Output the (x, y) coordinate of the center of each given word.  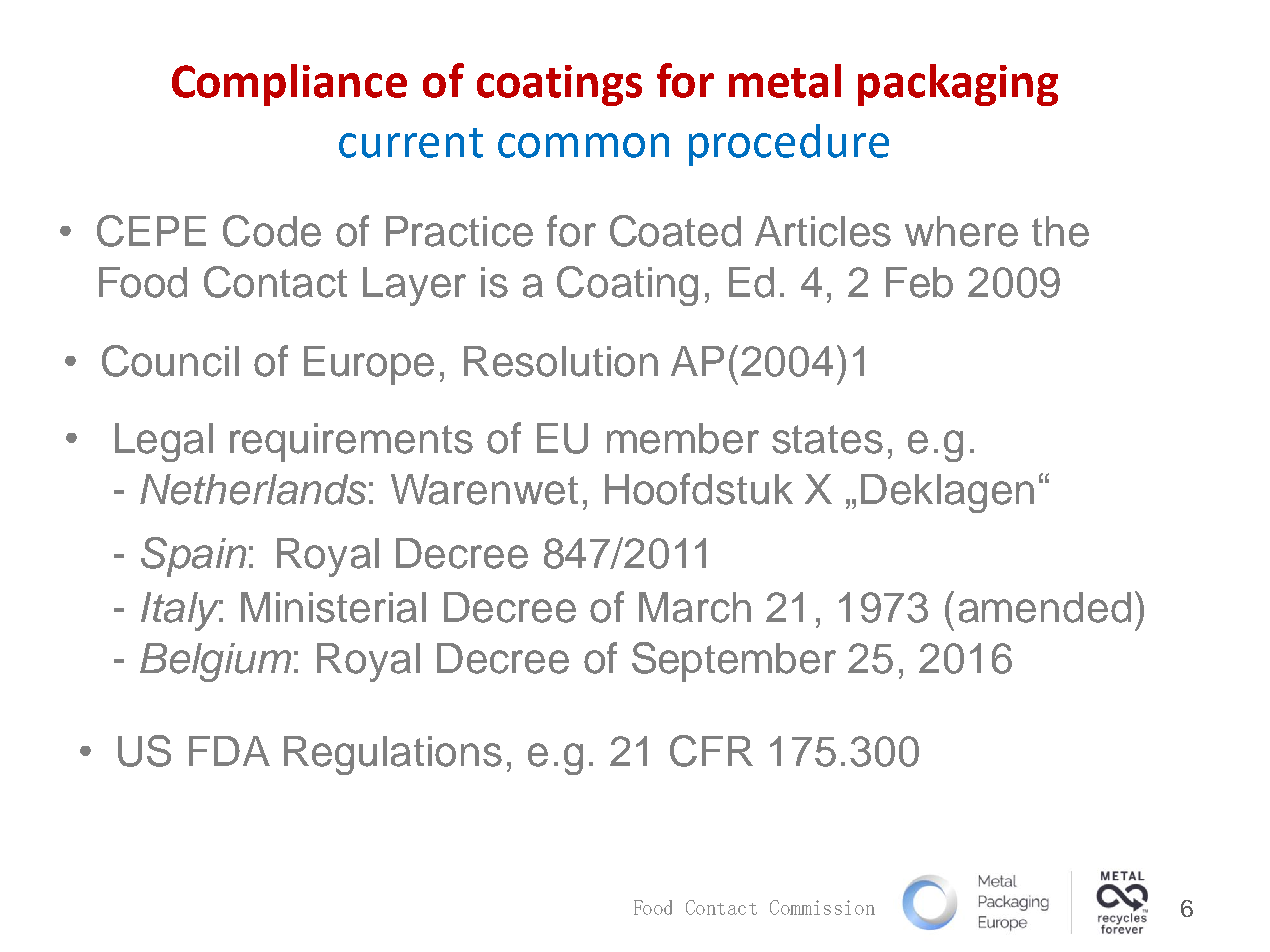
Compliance (289, 85)
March (695, 607)
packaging (958, 85)
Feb (919, 282)
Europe (369, 365)
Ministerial (333, 607)
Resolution (561, 361)
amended (1045, 607)
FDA (229, 751)
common (583, 145)
